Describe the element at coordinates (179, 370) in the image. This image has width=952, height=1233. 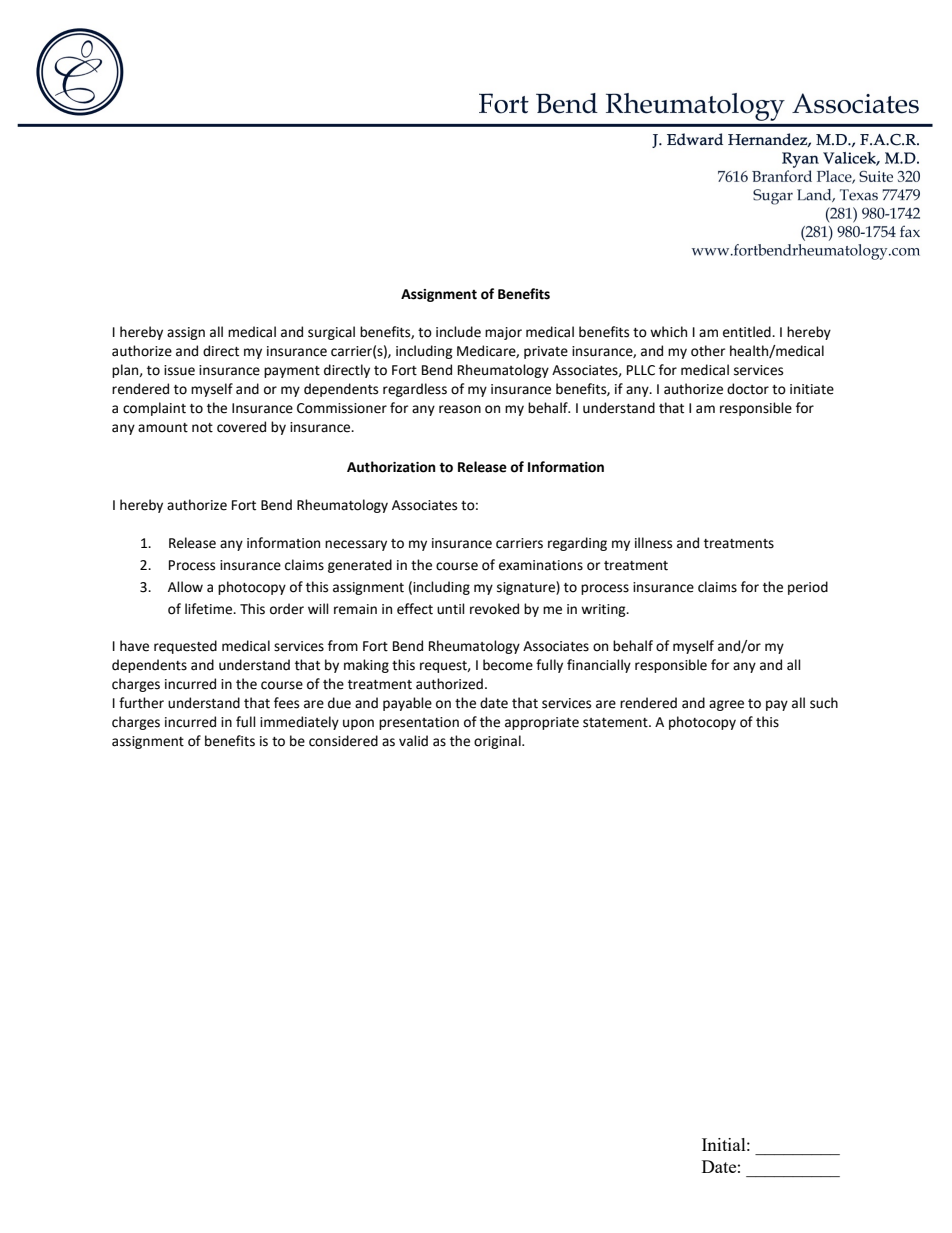
I see `issue` at that location.
